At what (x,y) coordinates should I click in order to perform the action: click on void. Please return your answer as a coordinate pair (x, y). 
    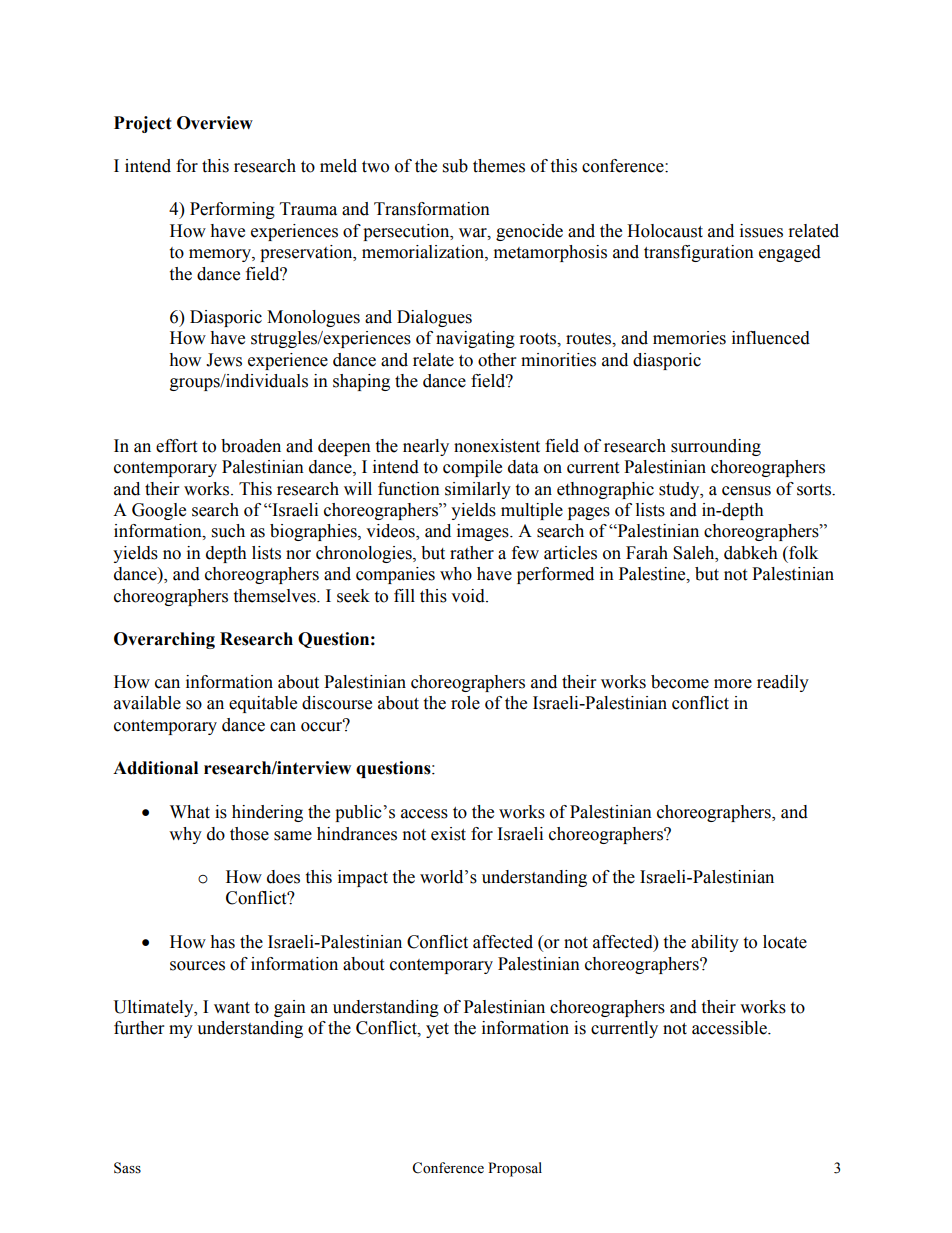
    Looking at the image, I should click on (469, 596).
